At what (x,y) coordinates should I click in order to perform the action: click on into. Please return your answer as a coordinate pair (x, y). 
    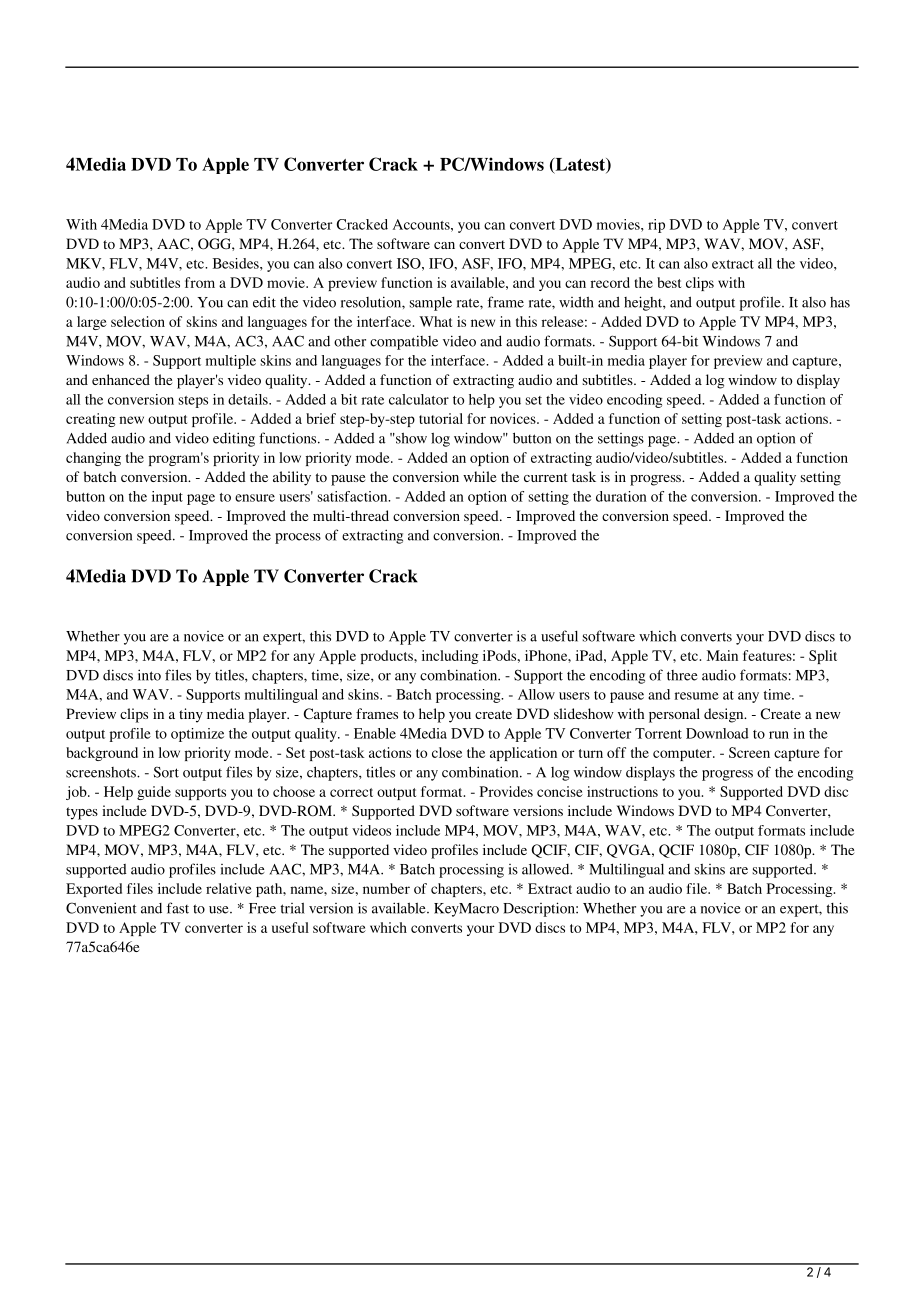
    Looking at the image, I should click on (149, 675).
